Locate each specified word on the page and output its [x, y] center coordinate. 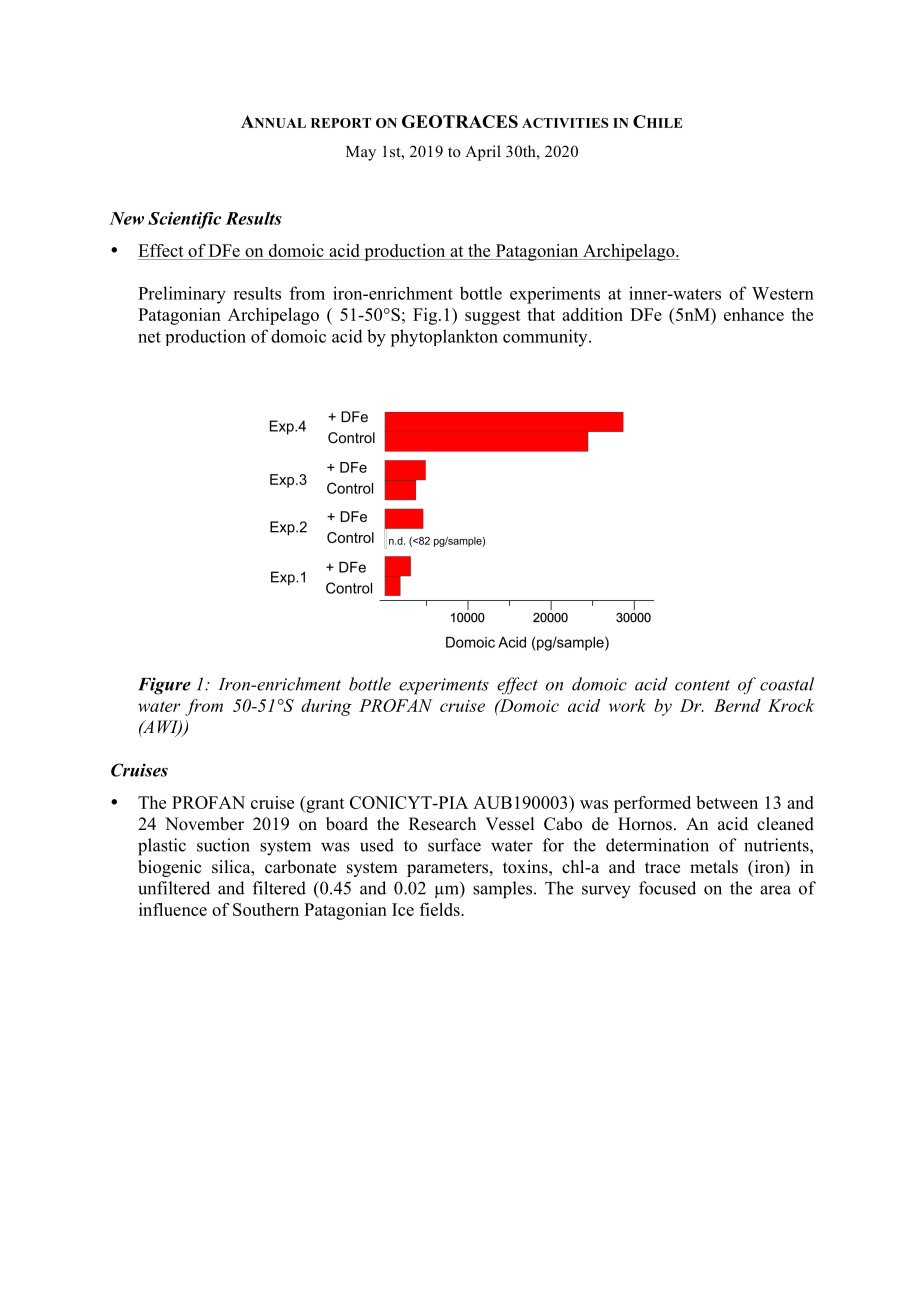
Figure [164, 686]
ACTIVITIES [565, 123]
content [702, 685]
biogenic [169, 868]
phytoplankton [444, 338]
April [483, 153]
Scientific [184, 220]
